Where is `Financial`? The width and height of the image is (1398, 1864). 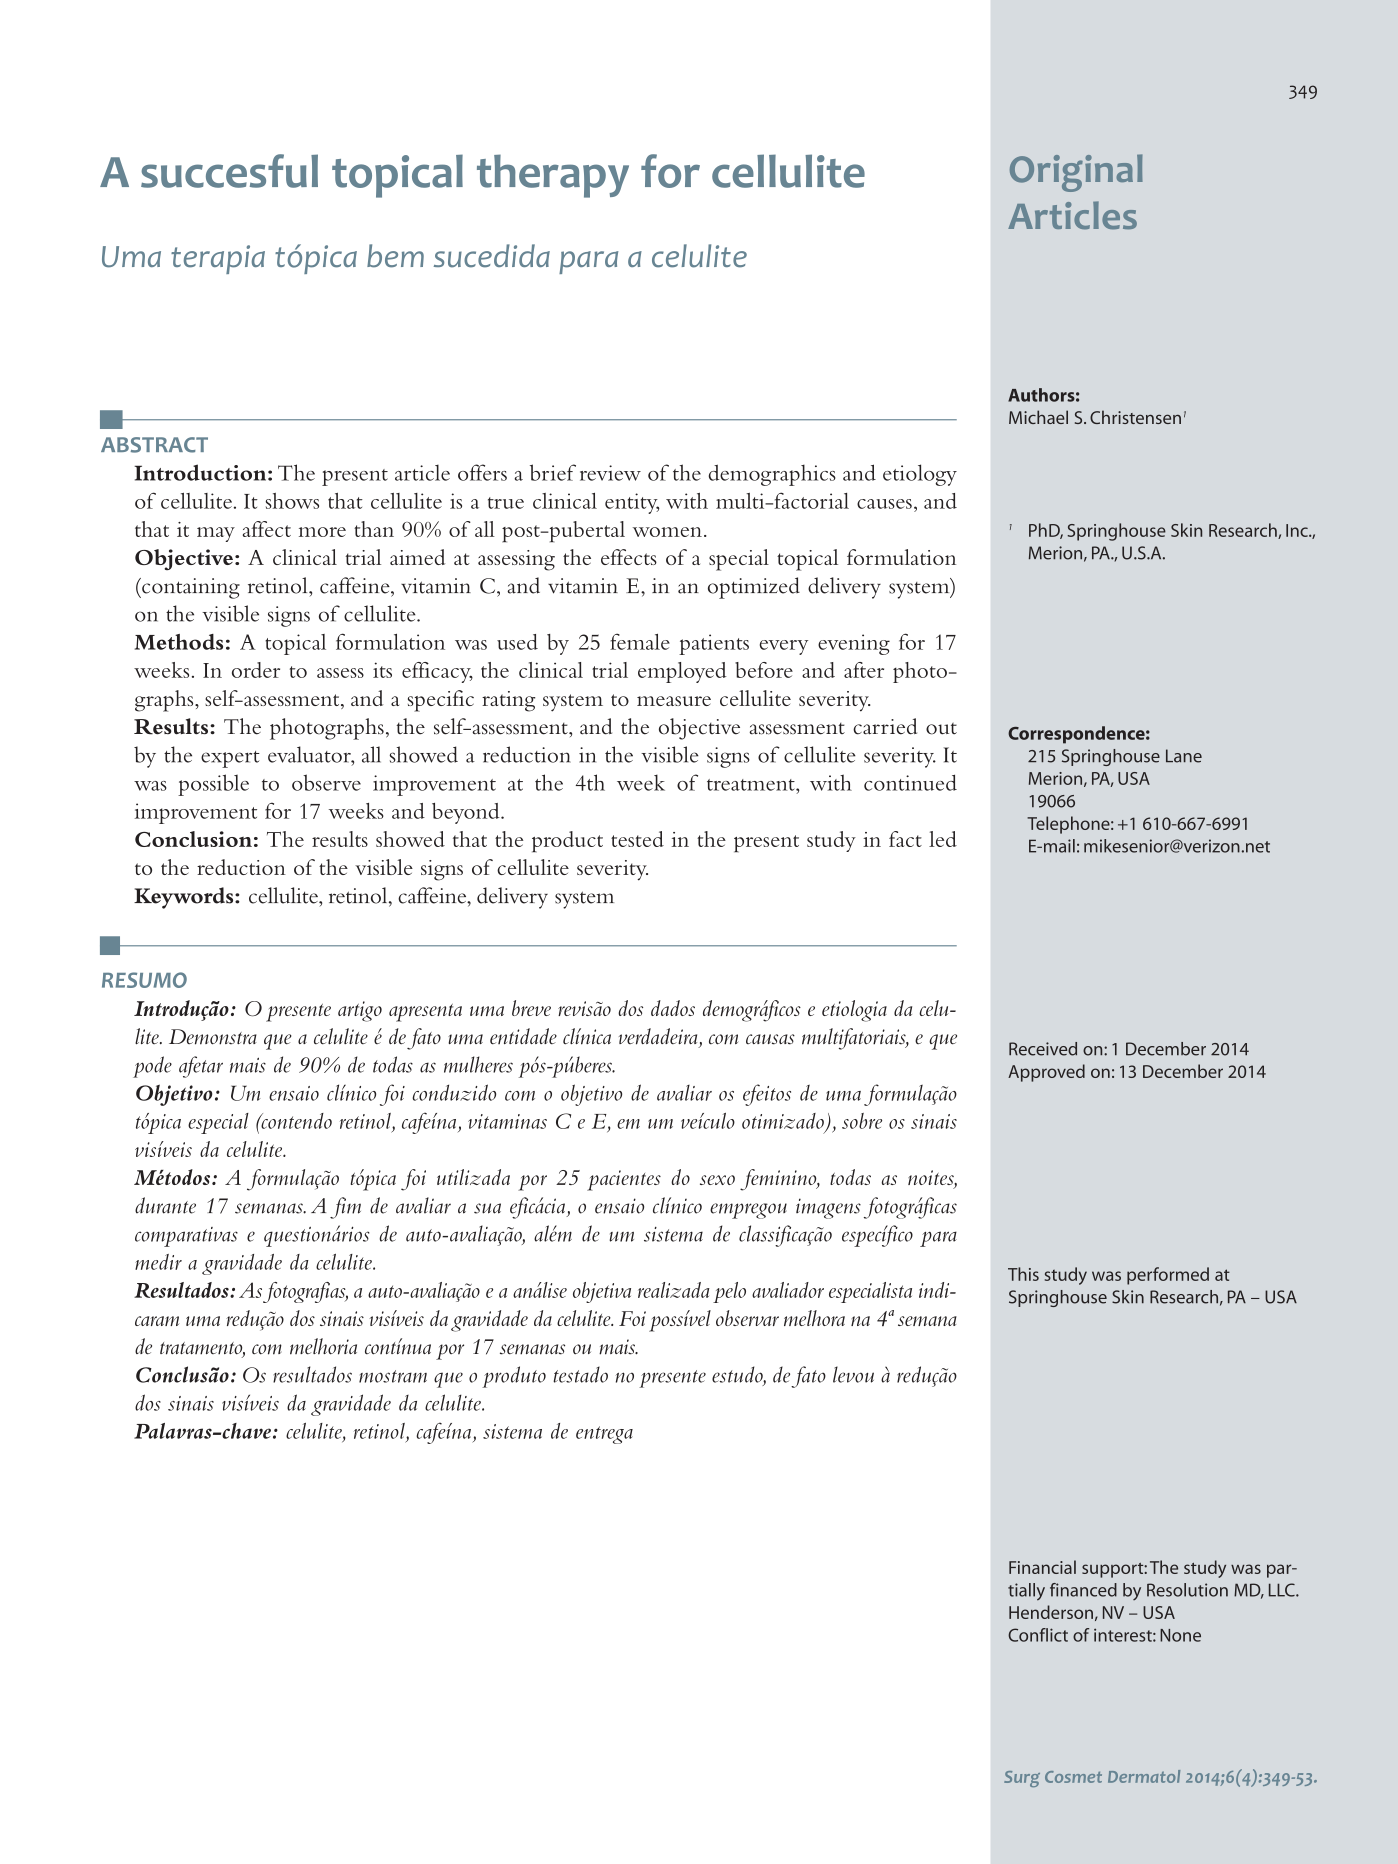 Financial is located at coordinates (1042, 1567).
